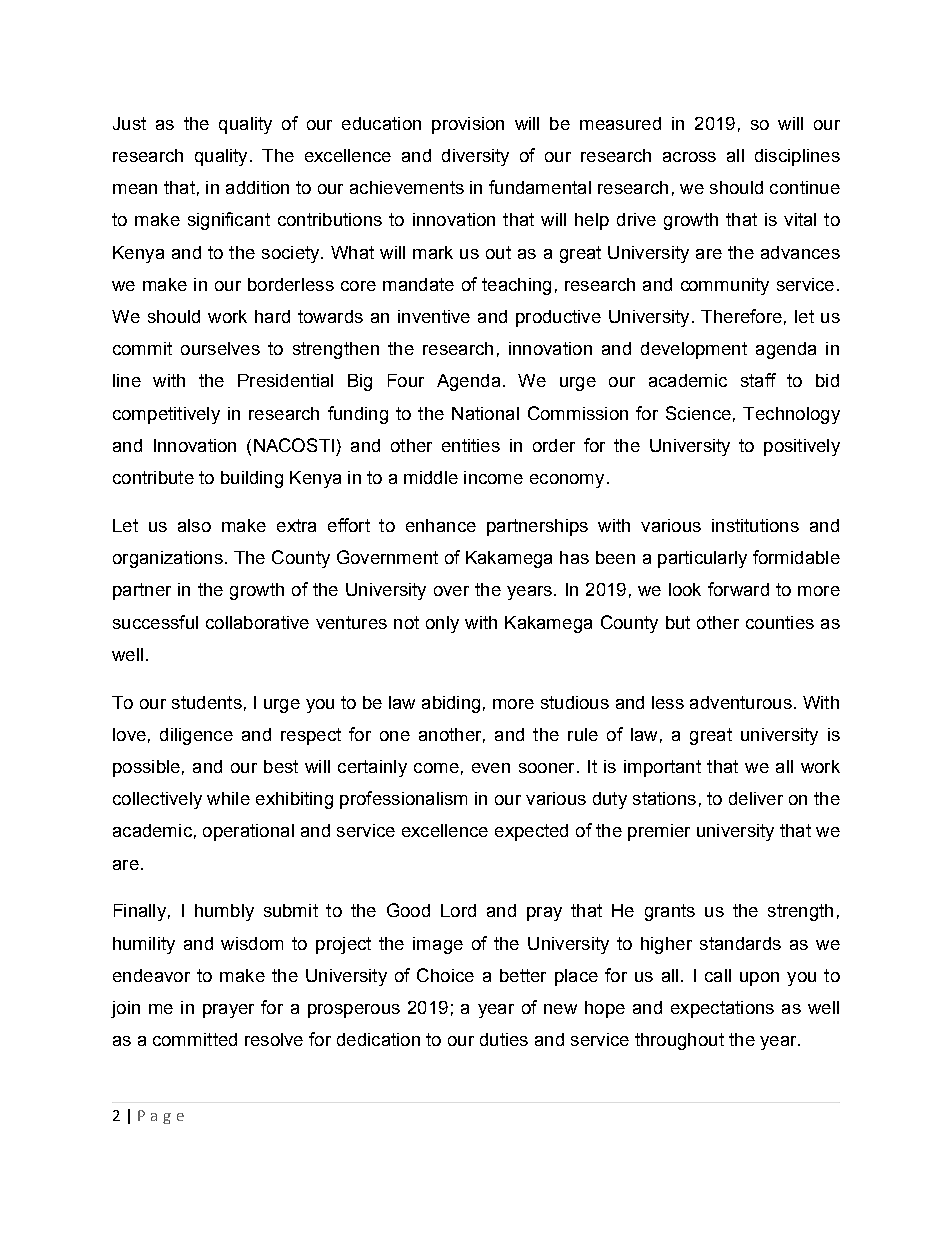 The image size is (952, 1233). What do you see at coordinates (471, 445) in the screenshot?
I see `entities` at bounding box center [471, 445].
